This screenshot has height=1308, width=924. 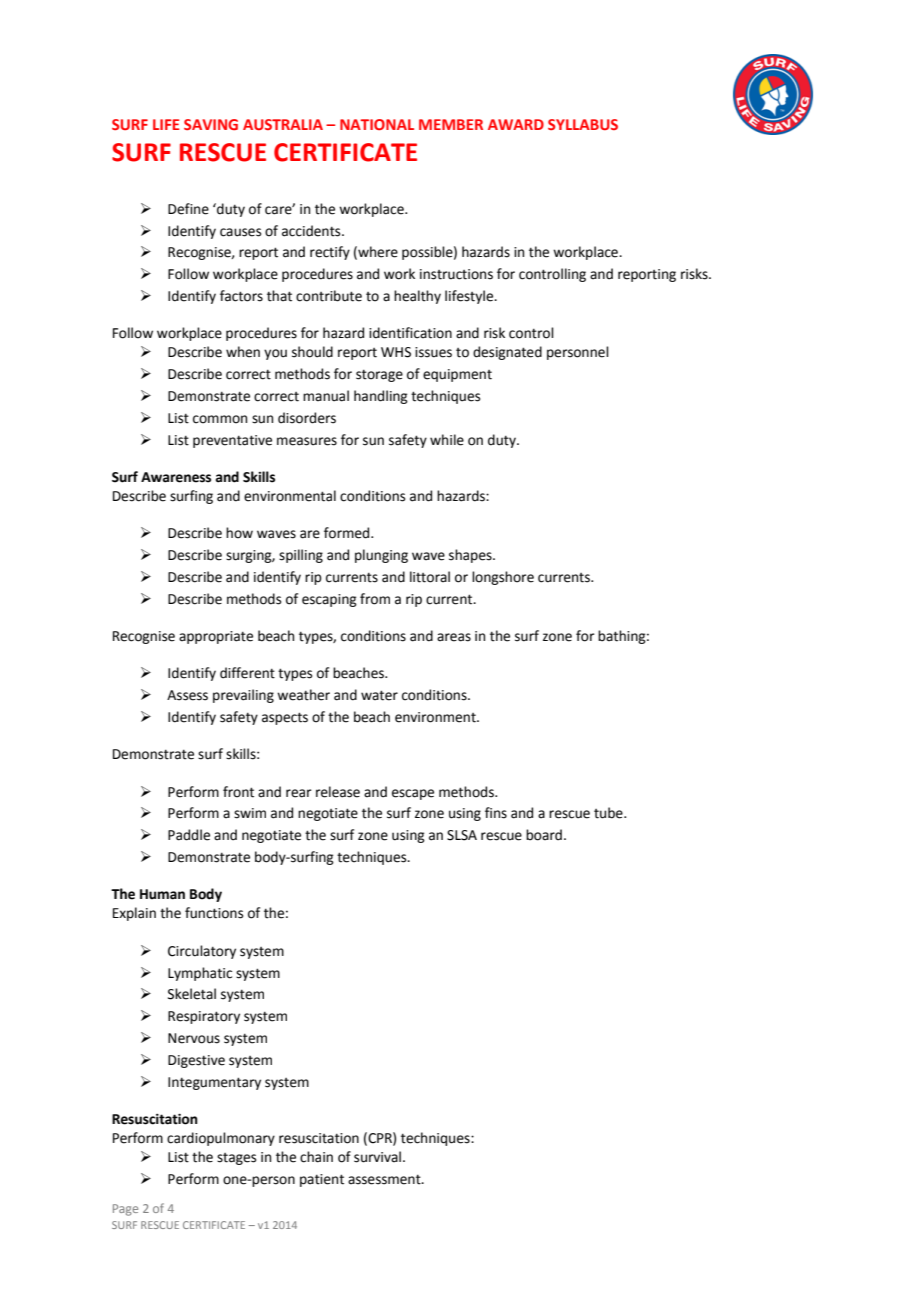 I want to click on formed, so click(x=348, y=533).
